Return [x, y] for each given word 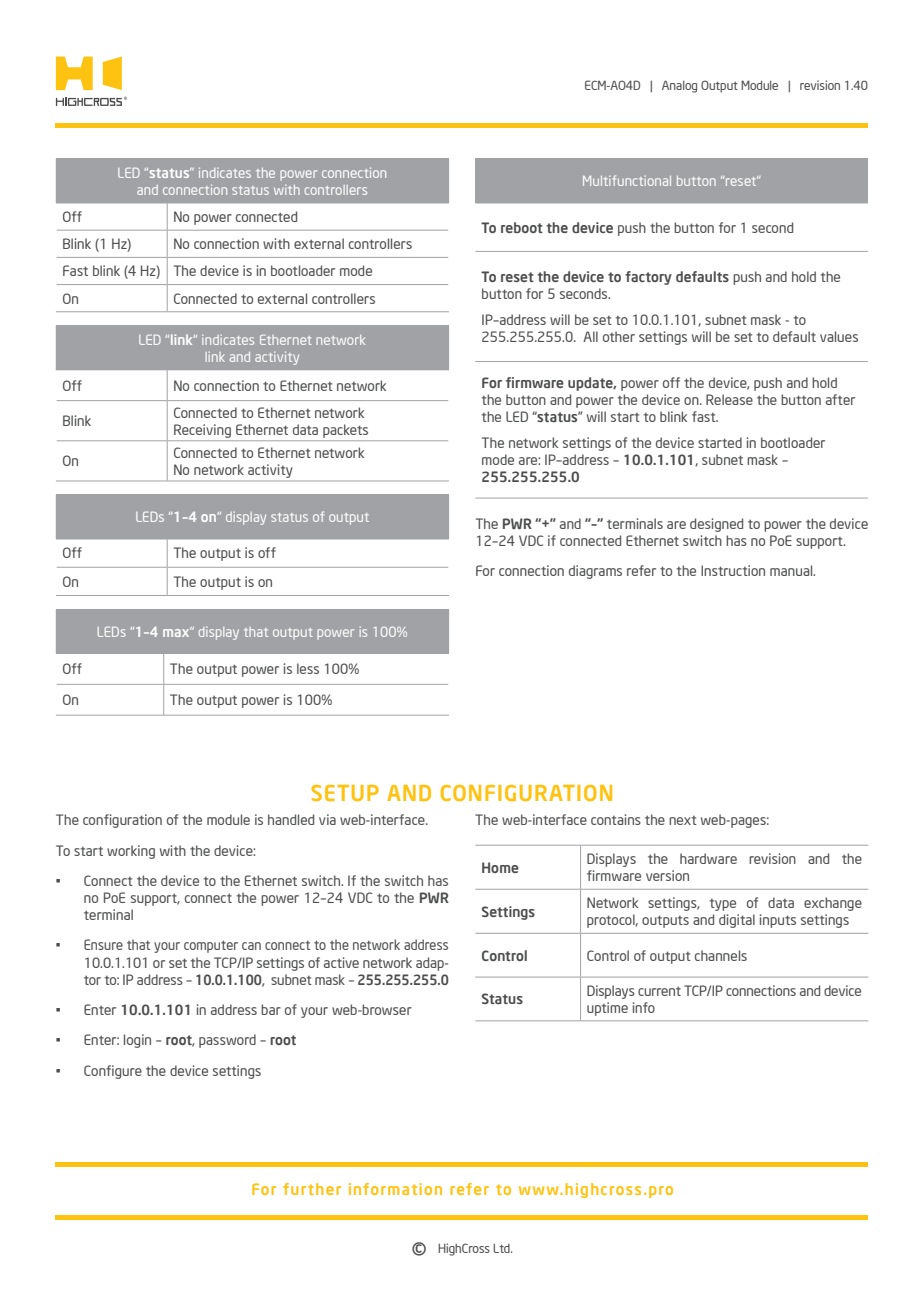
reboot [522, 227]
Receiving [202, 431]
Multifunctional [627, 180]
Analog [679, 87]
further [312, 1189]
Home [500, 867]
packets [345, 431]
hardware [708, 858]
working [131, 852]
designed [716, 525]
